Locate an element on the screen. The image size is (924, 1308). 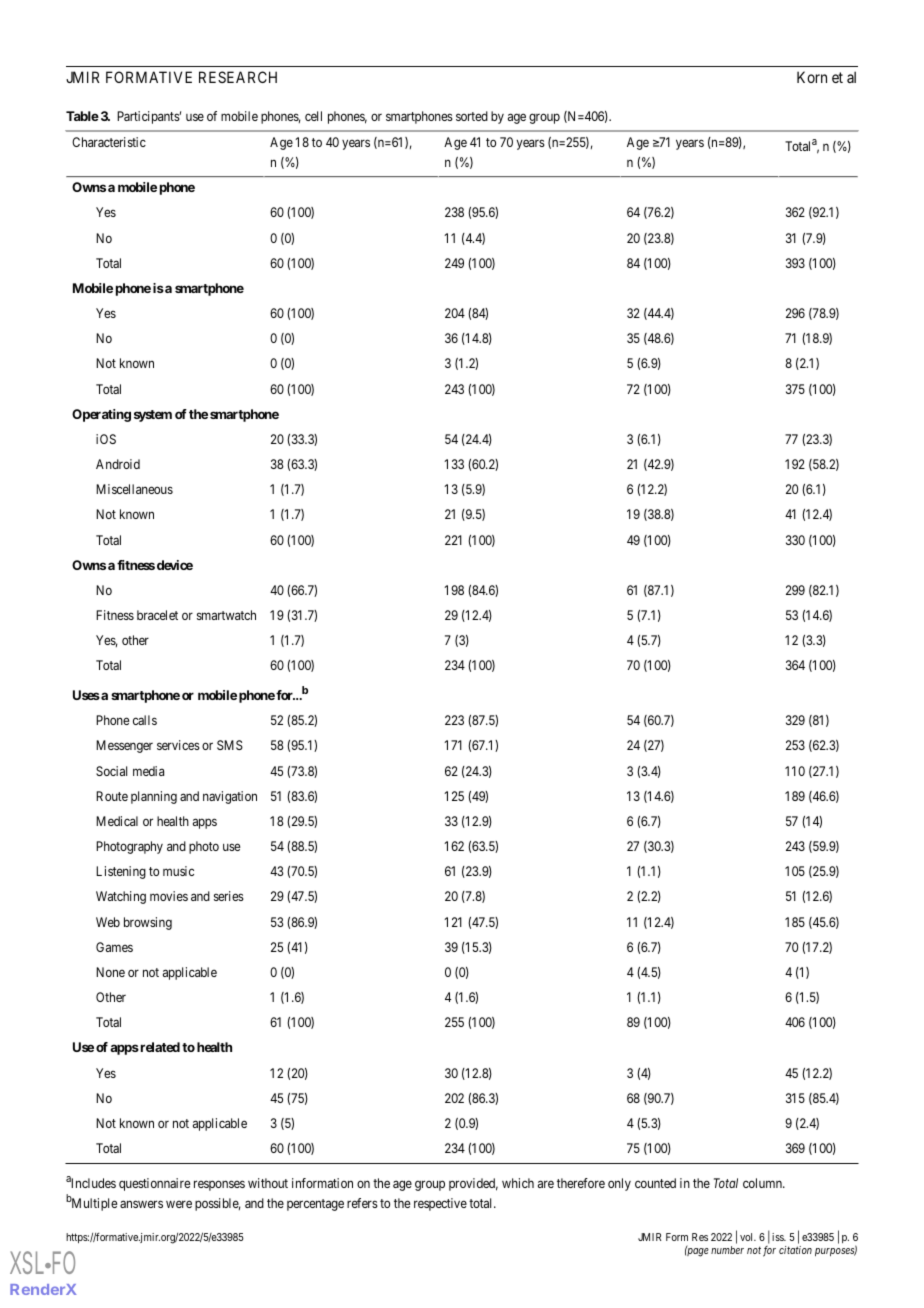
music is located at coordinates (178, 871).
